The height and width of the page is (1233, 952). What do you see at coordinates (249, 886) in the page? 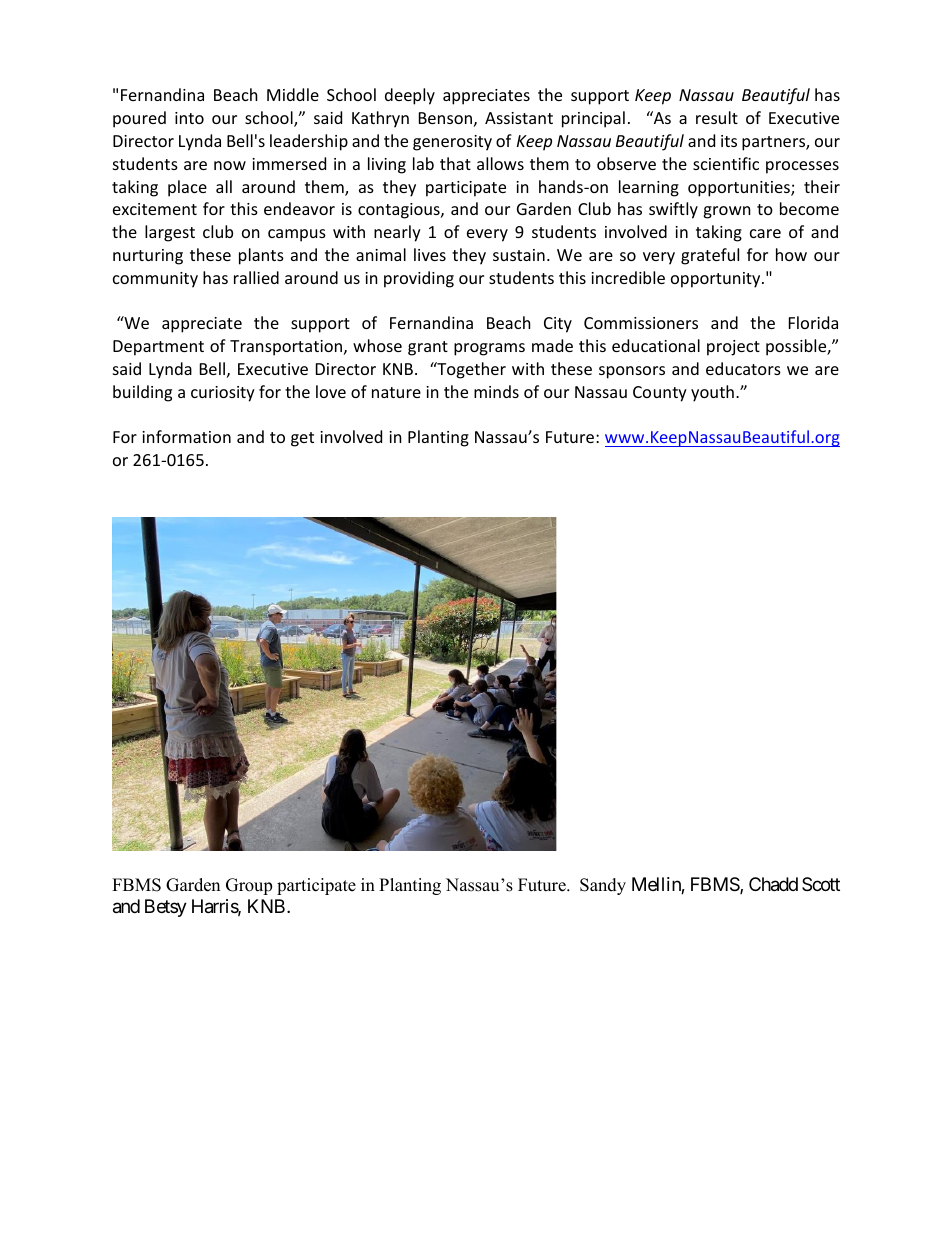
I see `Group` at bounding box center [249, 886].
